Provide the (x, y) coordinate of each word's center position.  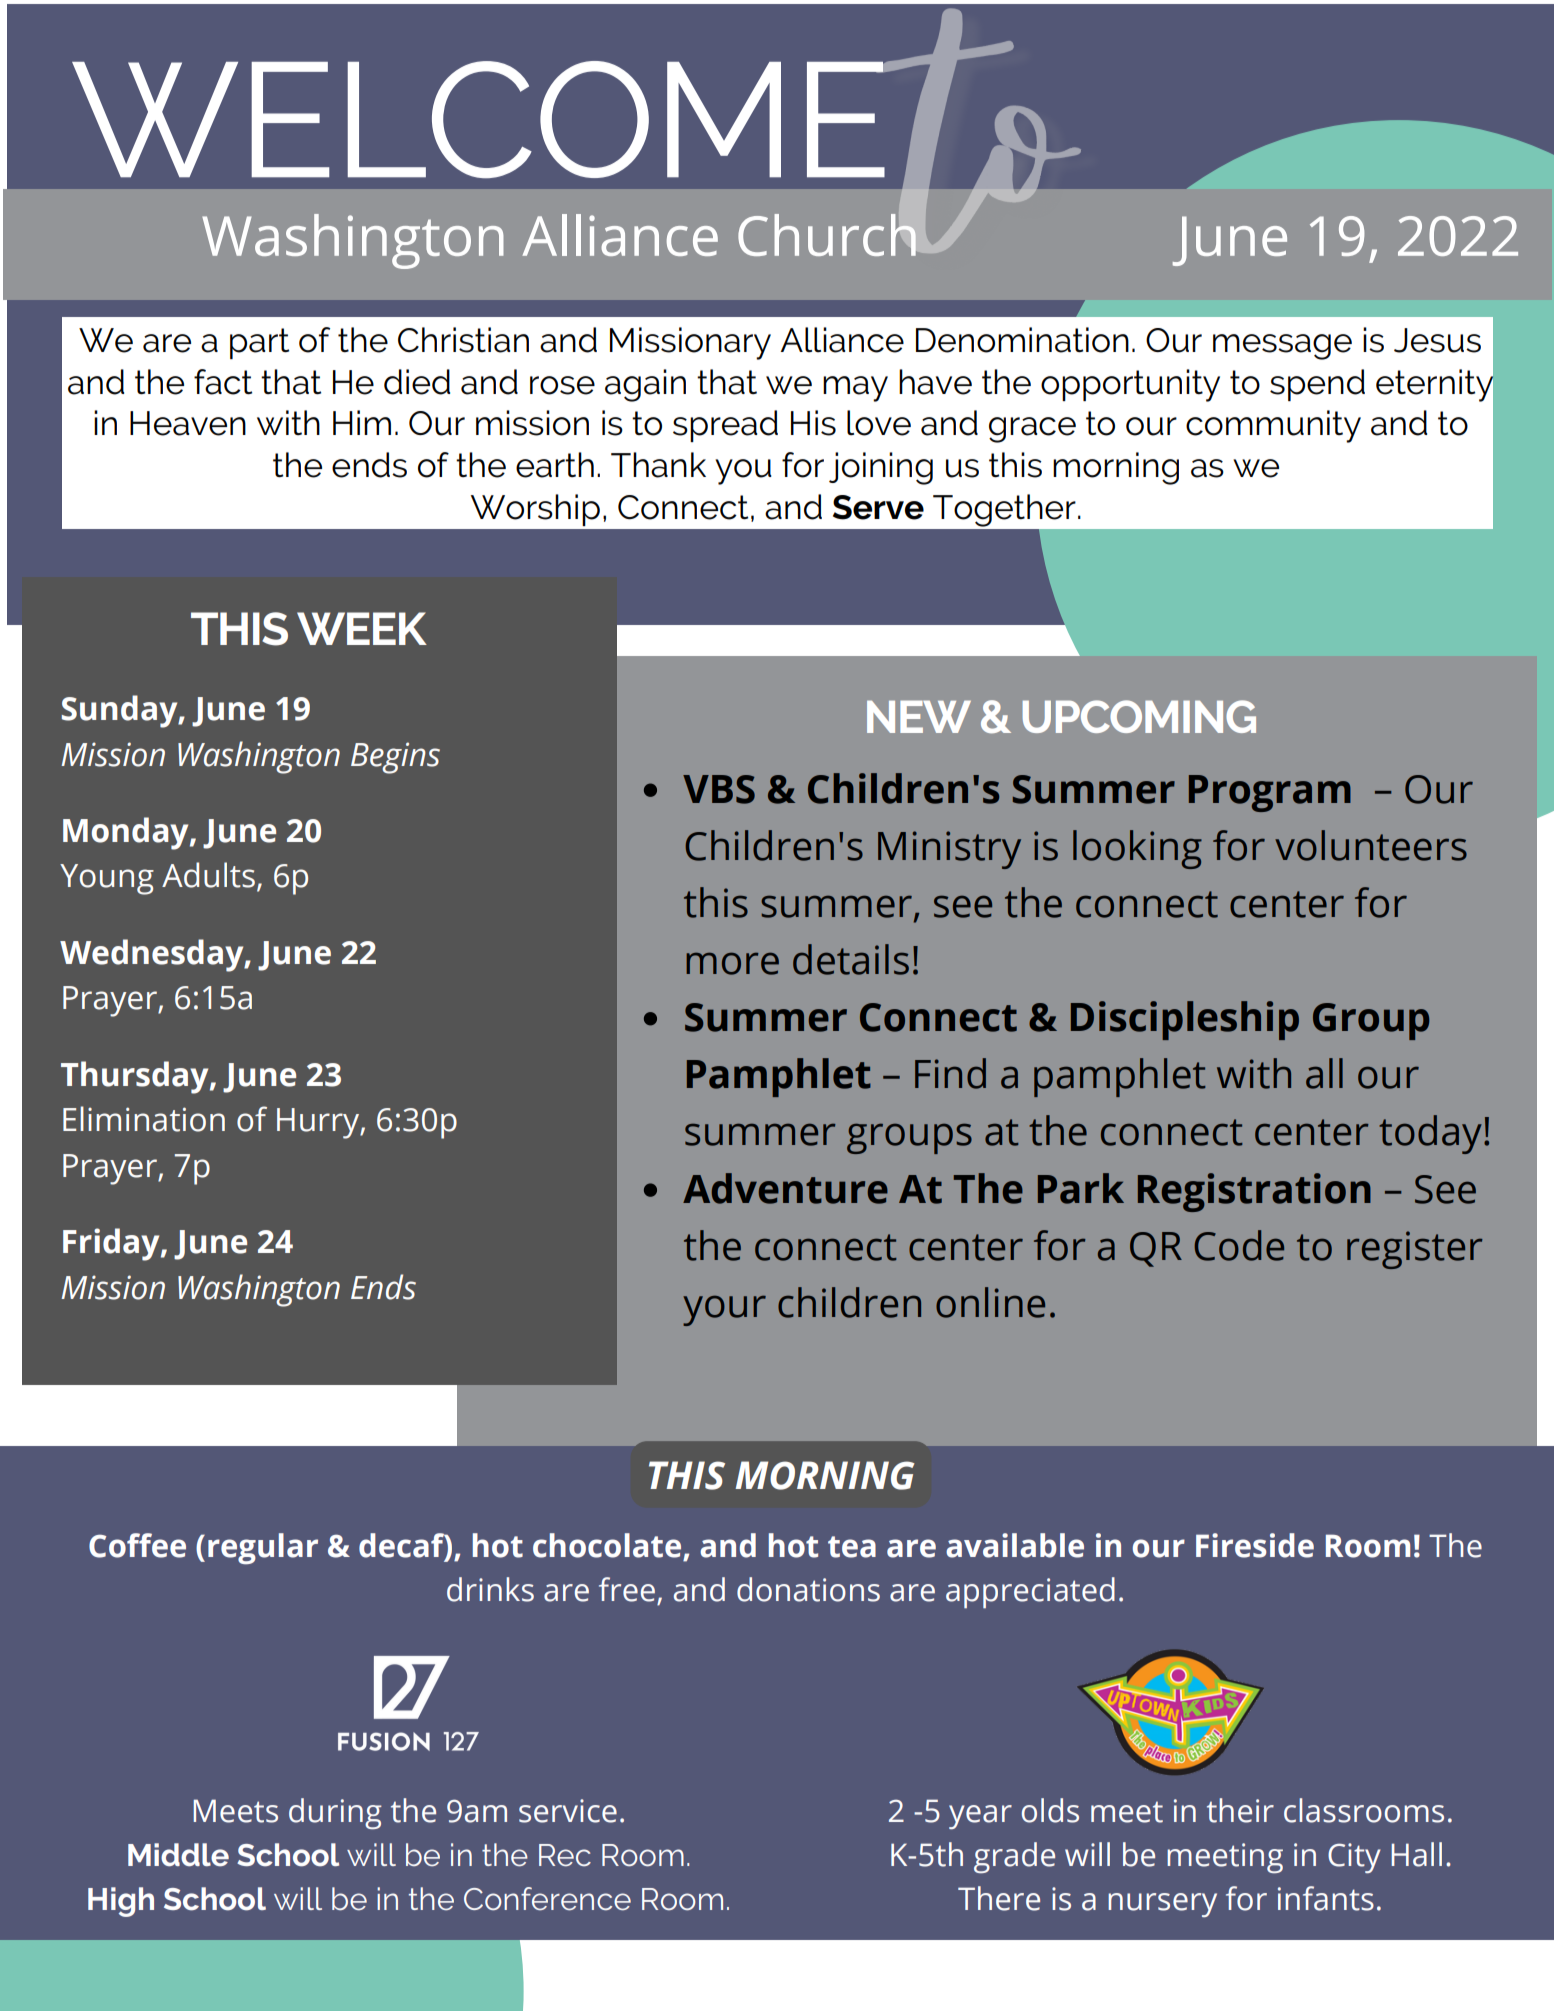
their (1240, 1810)
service (568, 1811)
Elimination (144, 1119)
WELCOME (479, 119)
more (732, 963)
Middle (178, 1855)
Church (827, 235)
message (1282, 347)
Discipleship (1185, 1020)
